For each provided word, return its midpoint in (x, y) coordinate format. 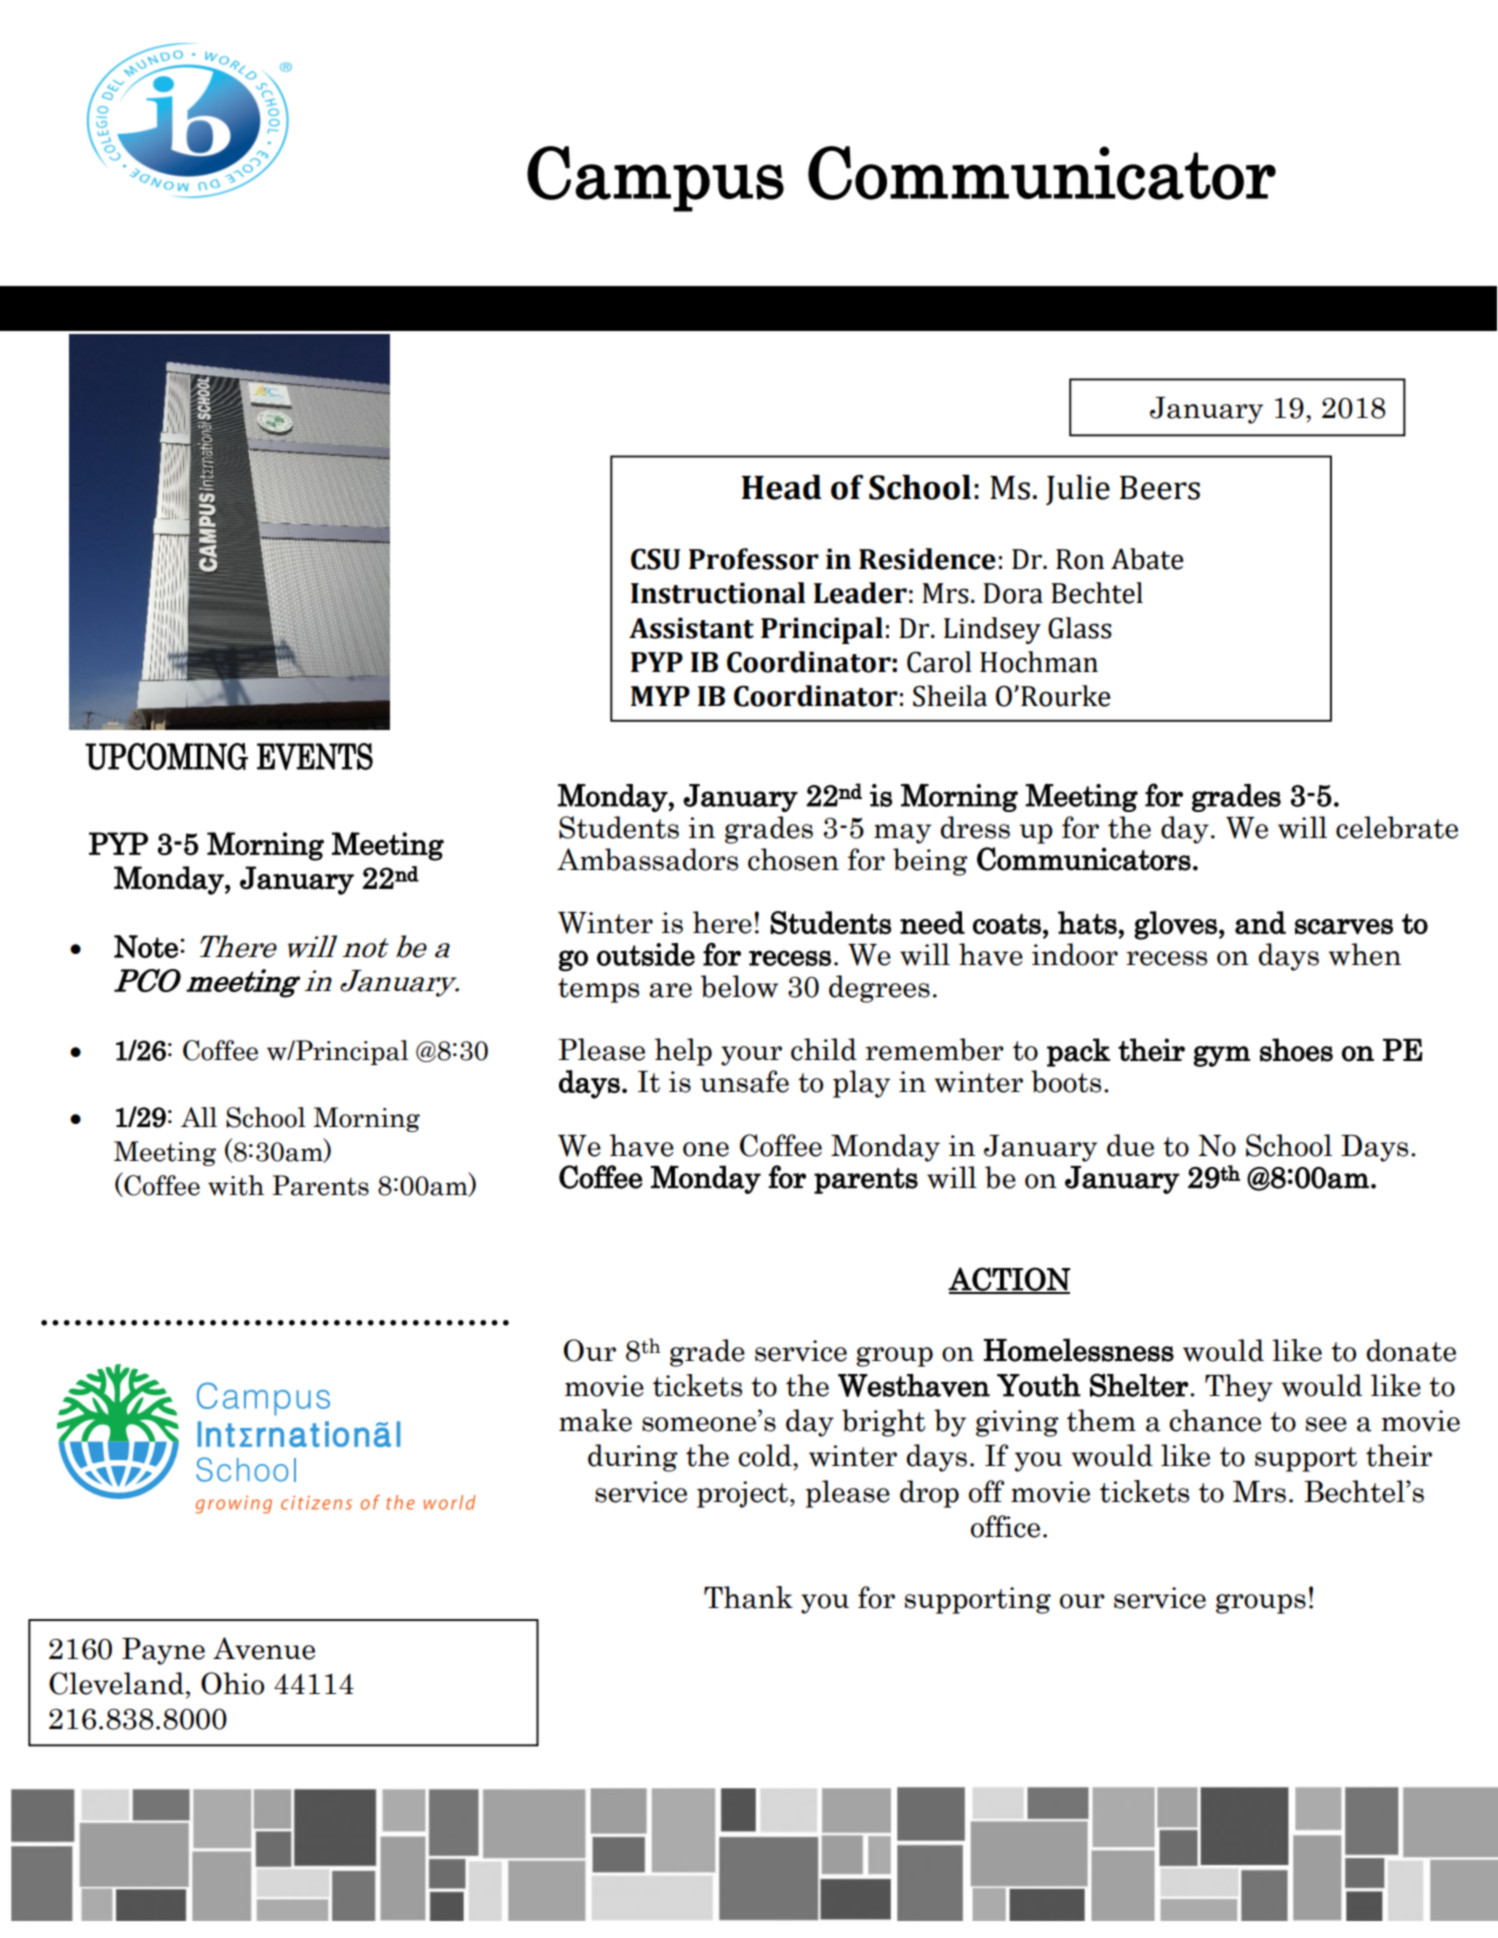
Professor (754, 559)
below (739, 986)
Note (146, 946)
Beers (1160, 488)
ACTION (1009, 1280)
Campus (655, 179)
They (1239, 1388)
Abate (1147, 559)
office (1005, 1526)
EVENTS (315, 756)
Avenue (264, 1648)
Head (782, 487)
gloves (1175, 925)
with (236, 1185)
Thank (748, 1597)
